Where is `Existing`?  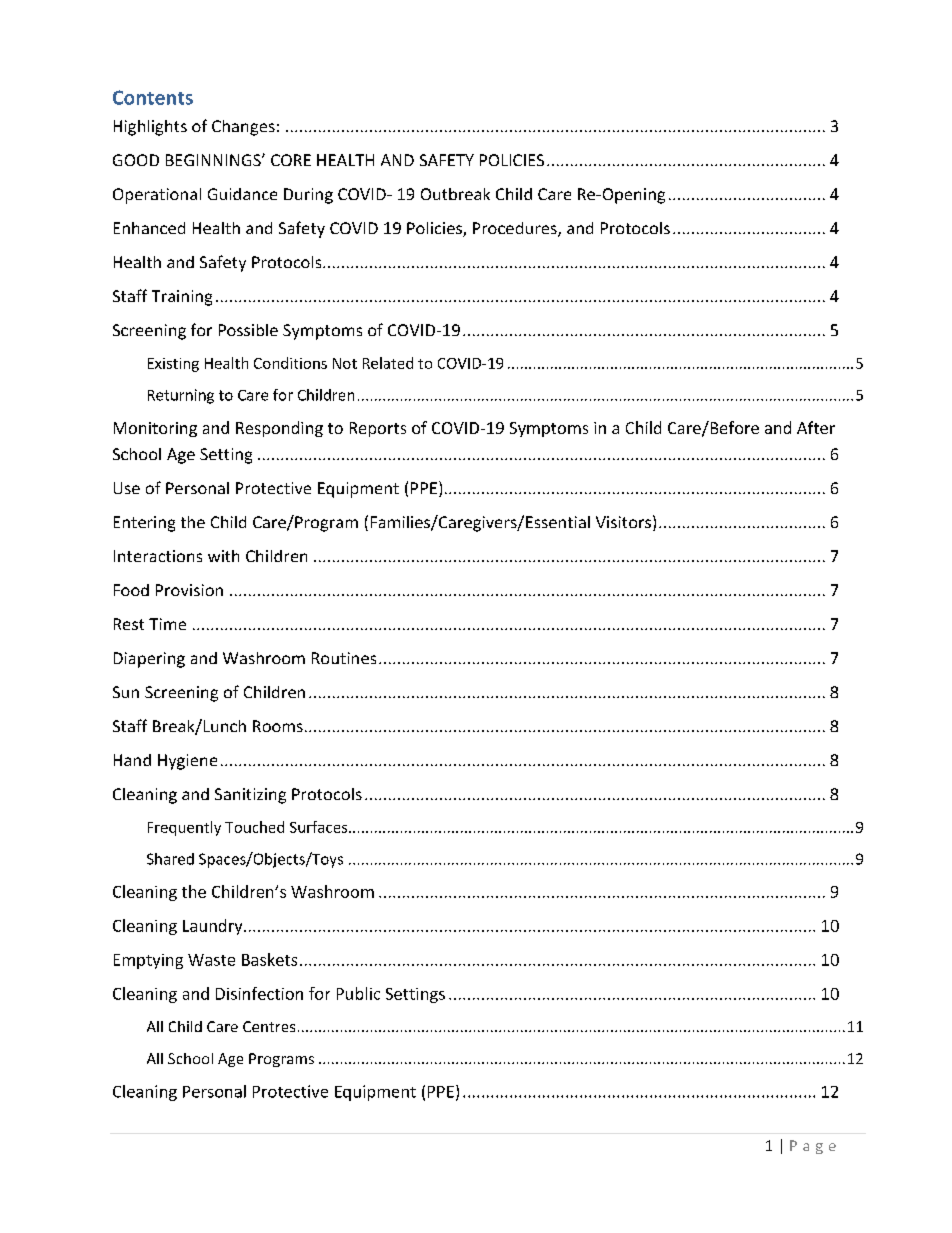 Existing is located at coordinates (173, 365).
